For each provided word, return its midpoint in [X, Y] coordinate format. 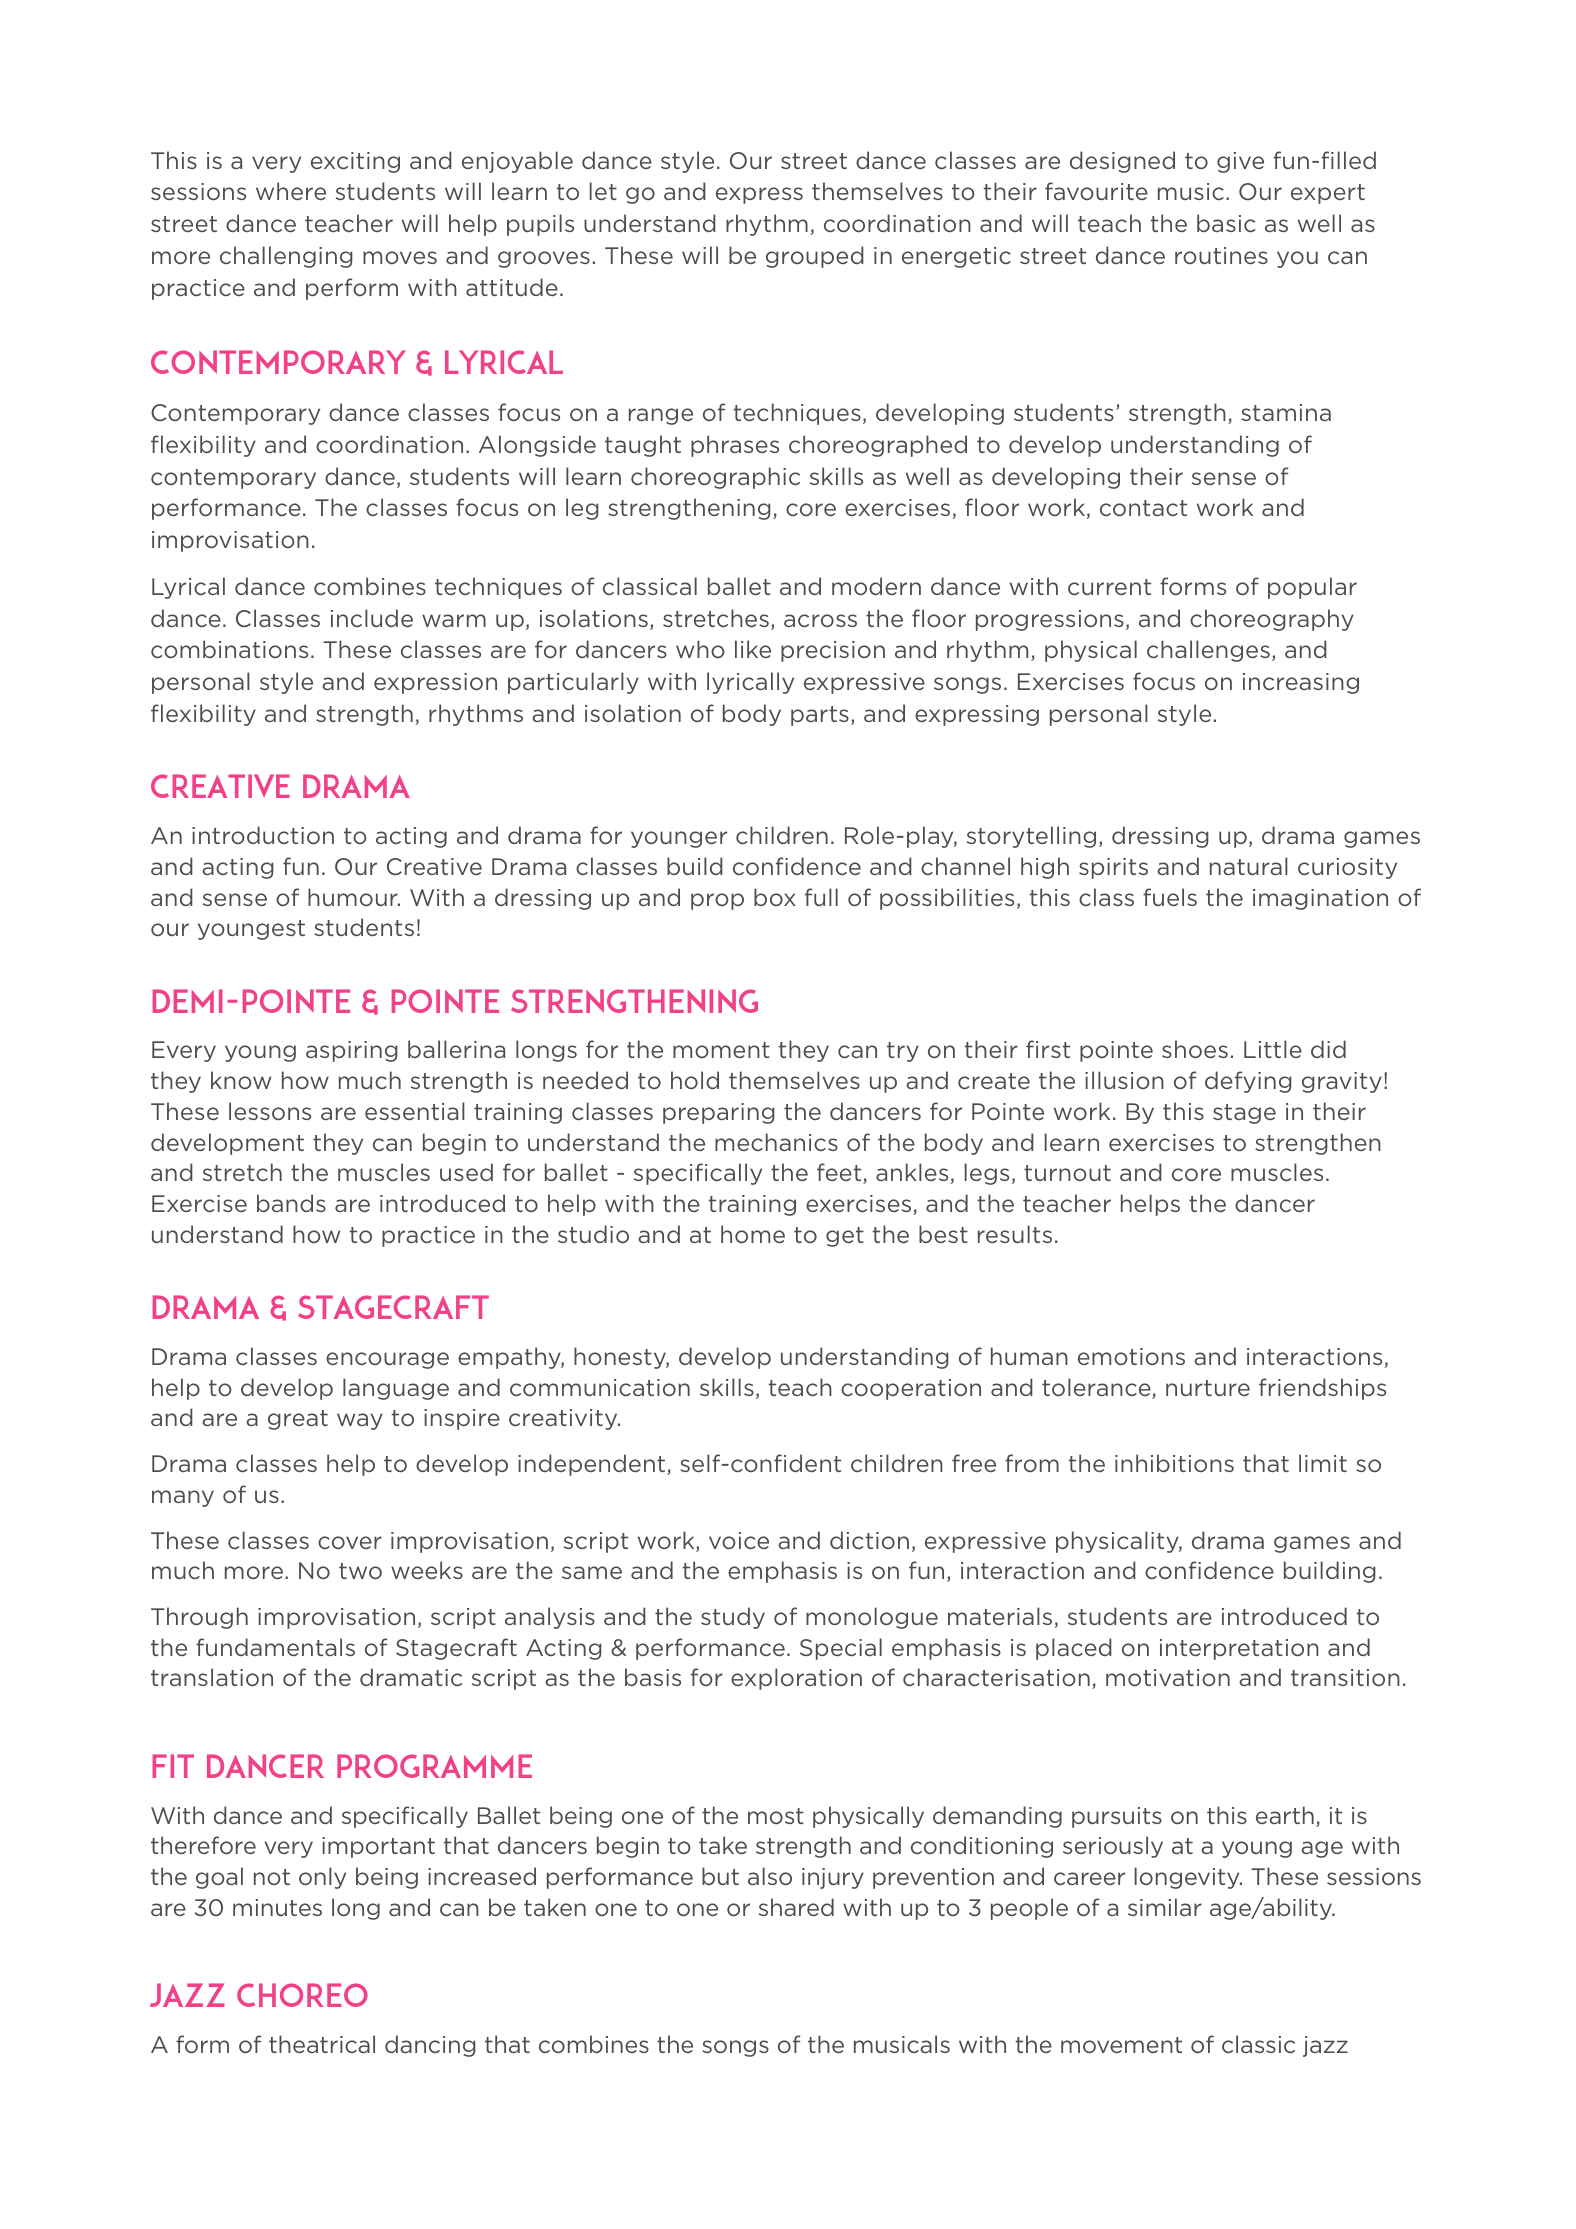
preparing [719, 1113]
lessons [270, 1111]
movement [1121, 2045]
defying [1248, 1082]
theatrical [322, 2044]
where [291, 191]
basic [1226, 223]
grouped [815, 257]
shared [796, 1907]
